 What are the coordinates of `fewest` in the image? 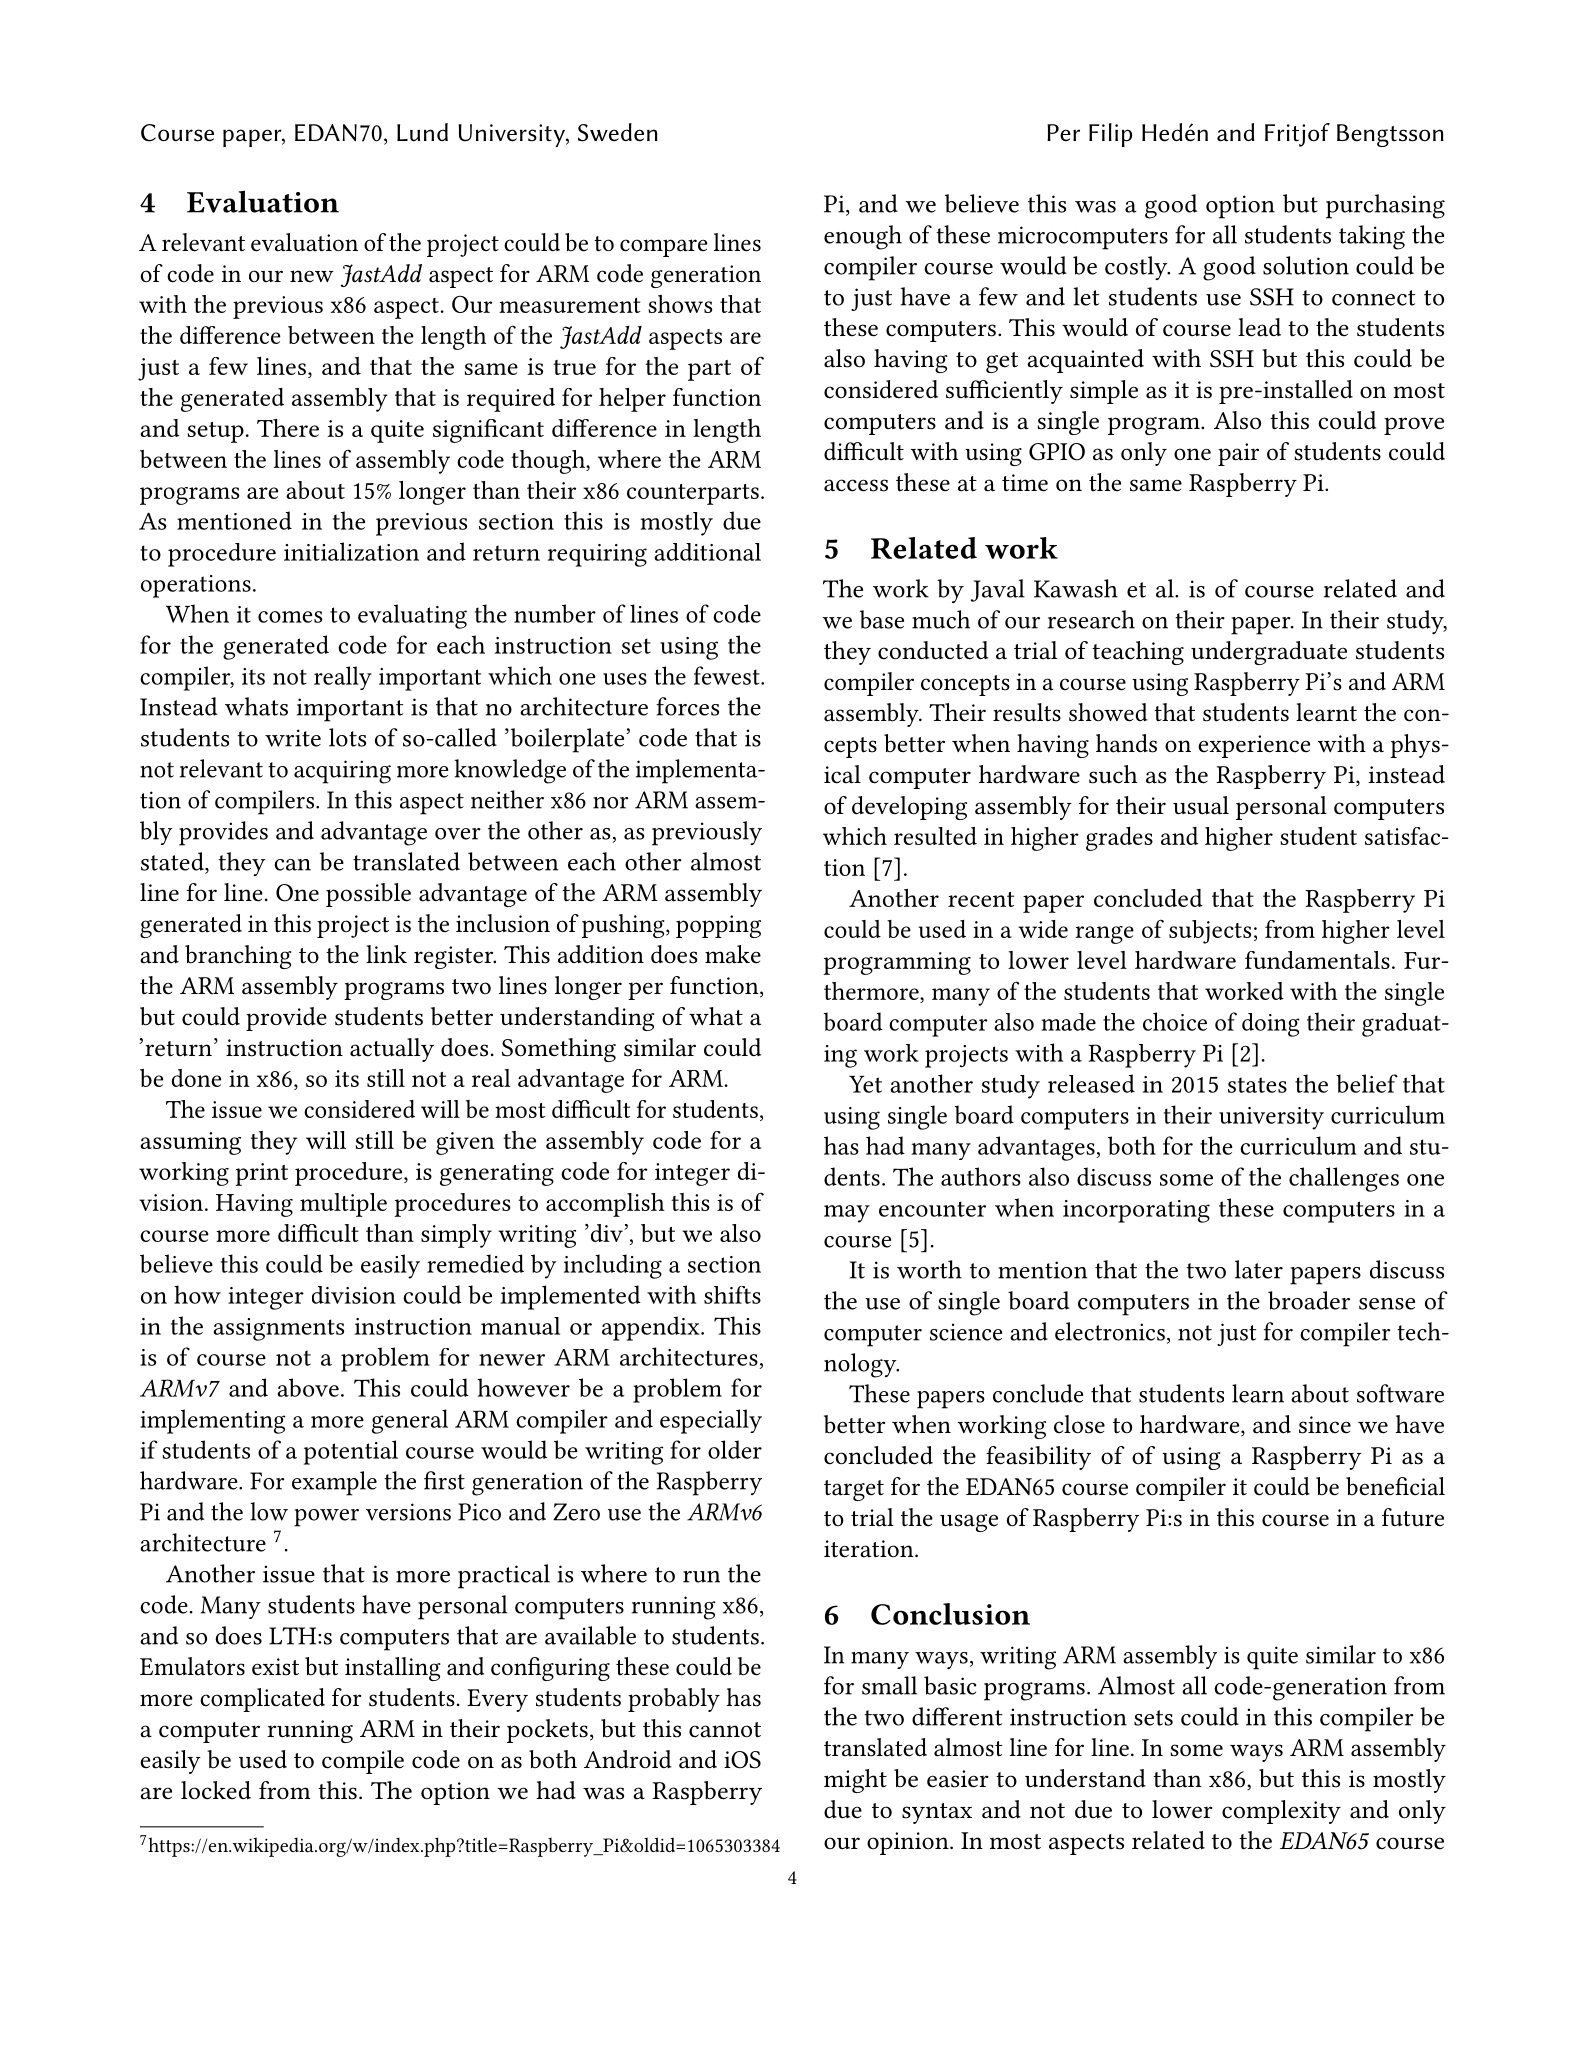 It's located at (728, 675).
